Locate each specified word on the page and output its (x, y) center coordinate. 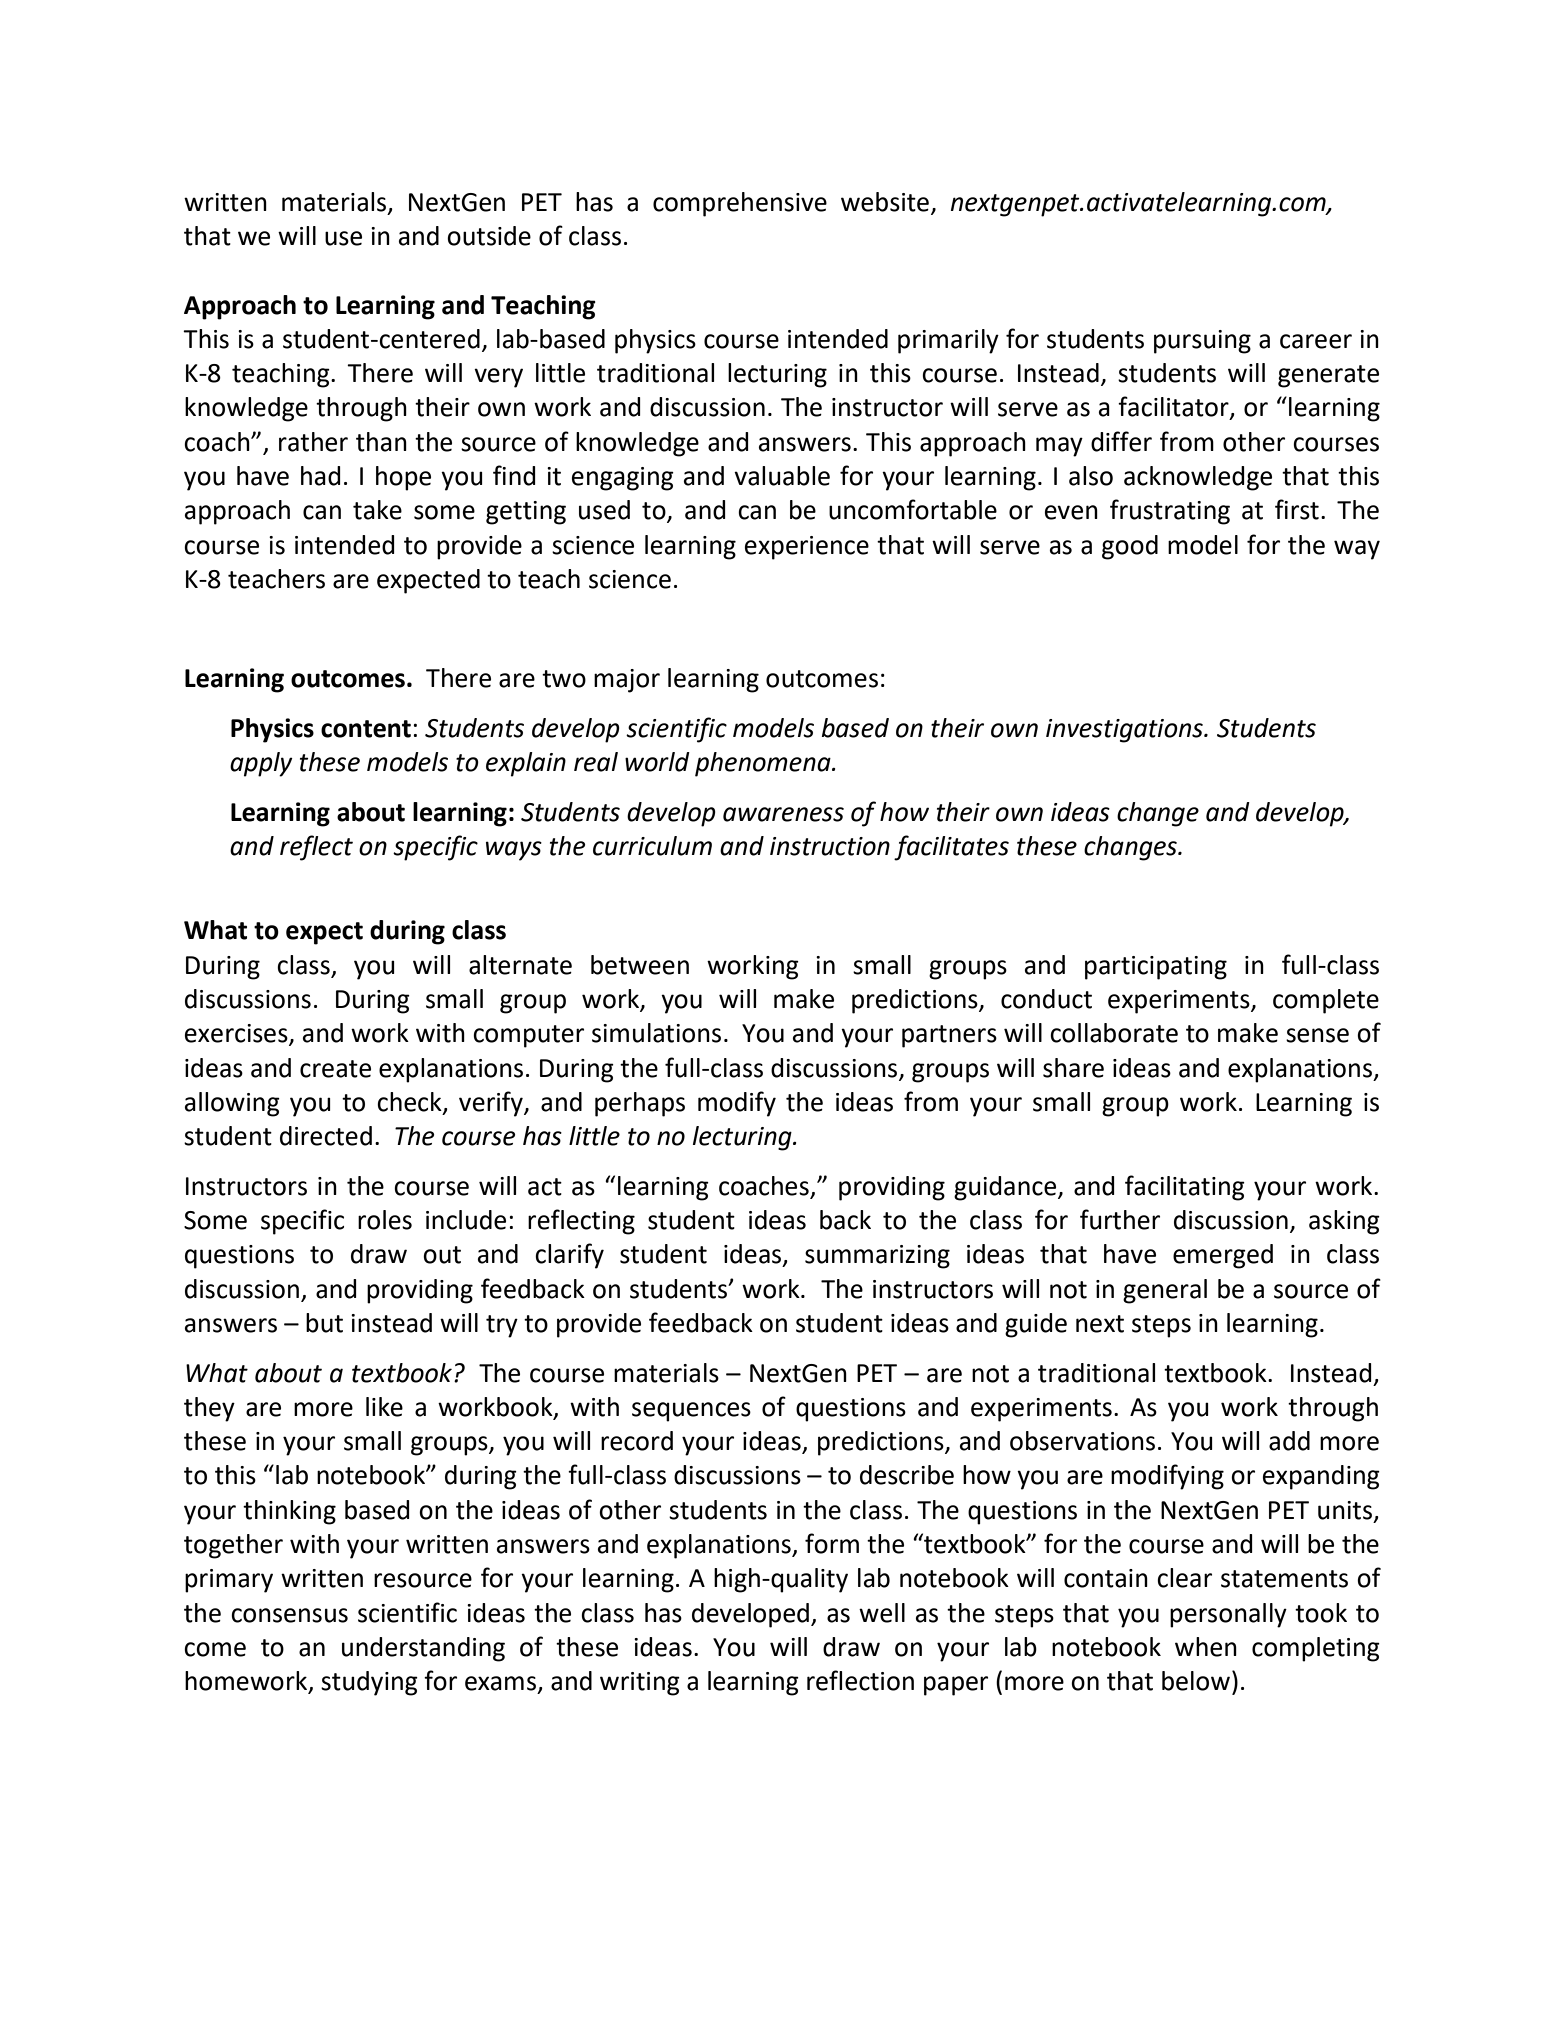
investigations (1125, 731)
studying (369, 1683)
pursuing (1202, 342)
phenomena (764, 764)
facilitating (1185, 1188)
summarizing (877, 1257)
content (366, 729)
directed (326, 1136)
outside (489, 236)
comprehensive (740, 204)
